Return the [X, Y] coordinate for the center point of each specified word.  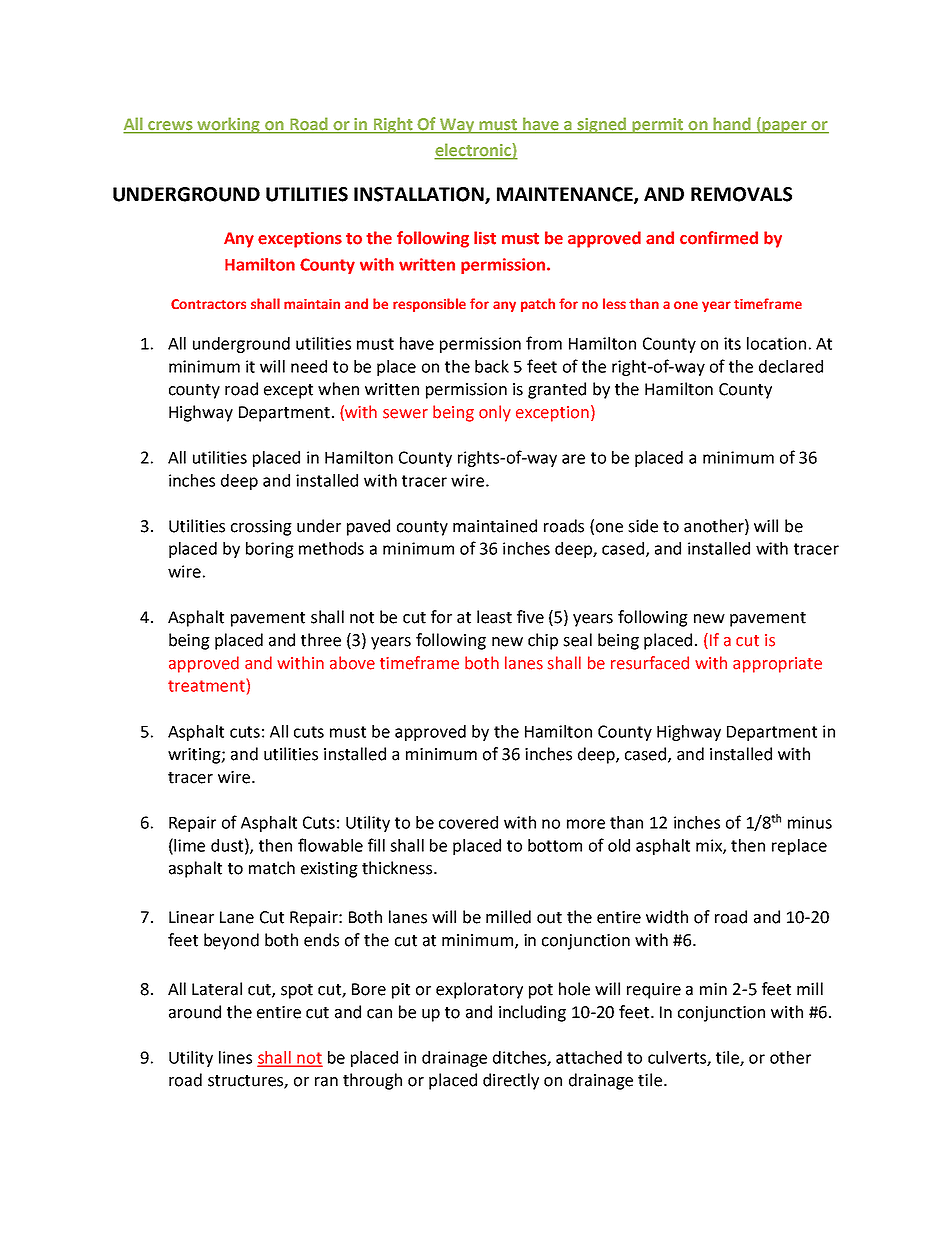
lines [235, 1057]
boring [270, 550]
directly [511, 1081]
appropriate [777, 665]
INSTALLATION [420, 195]
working [229, 125]
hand [732, 125]
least [494, 617]
